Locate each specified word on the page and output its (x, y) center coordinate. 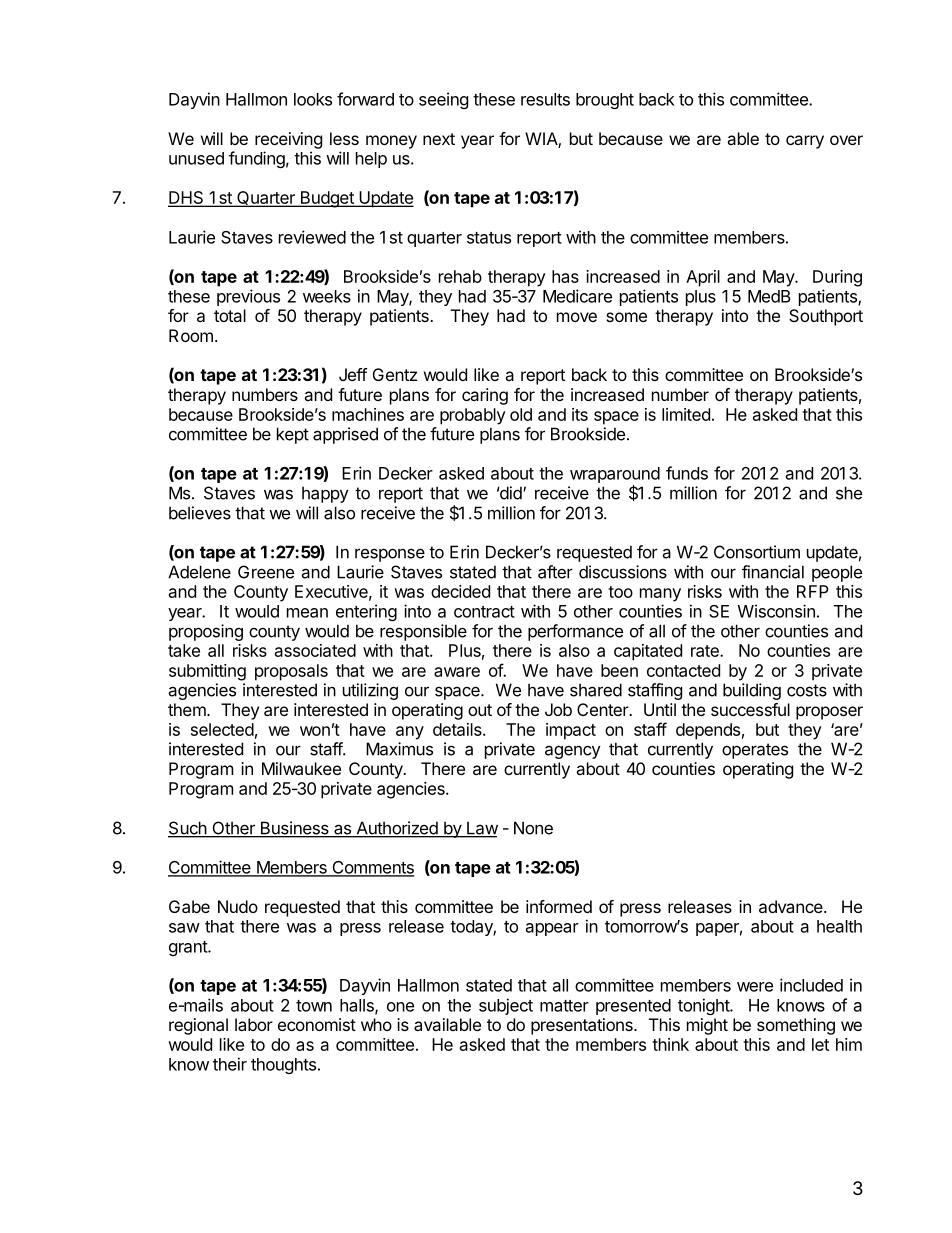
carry (805, 142)
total (230, 315)
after (555, 572)
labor (254, 1024)
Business (294, 829)
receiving (288, 140)
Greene (266, 572)
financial (773, 572)
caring (485, 396)
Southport (826, 317)
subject (506, 1006)
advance (792, 906)
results (545, 99)
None (533, 828)
